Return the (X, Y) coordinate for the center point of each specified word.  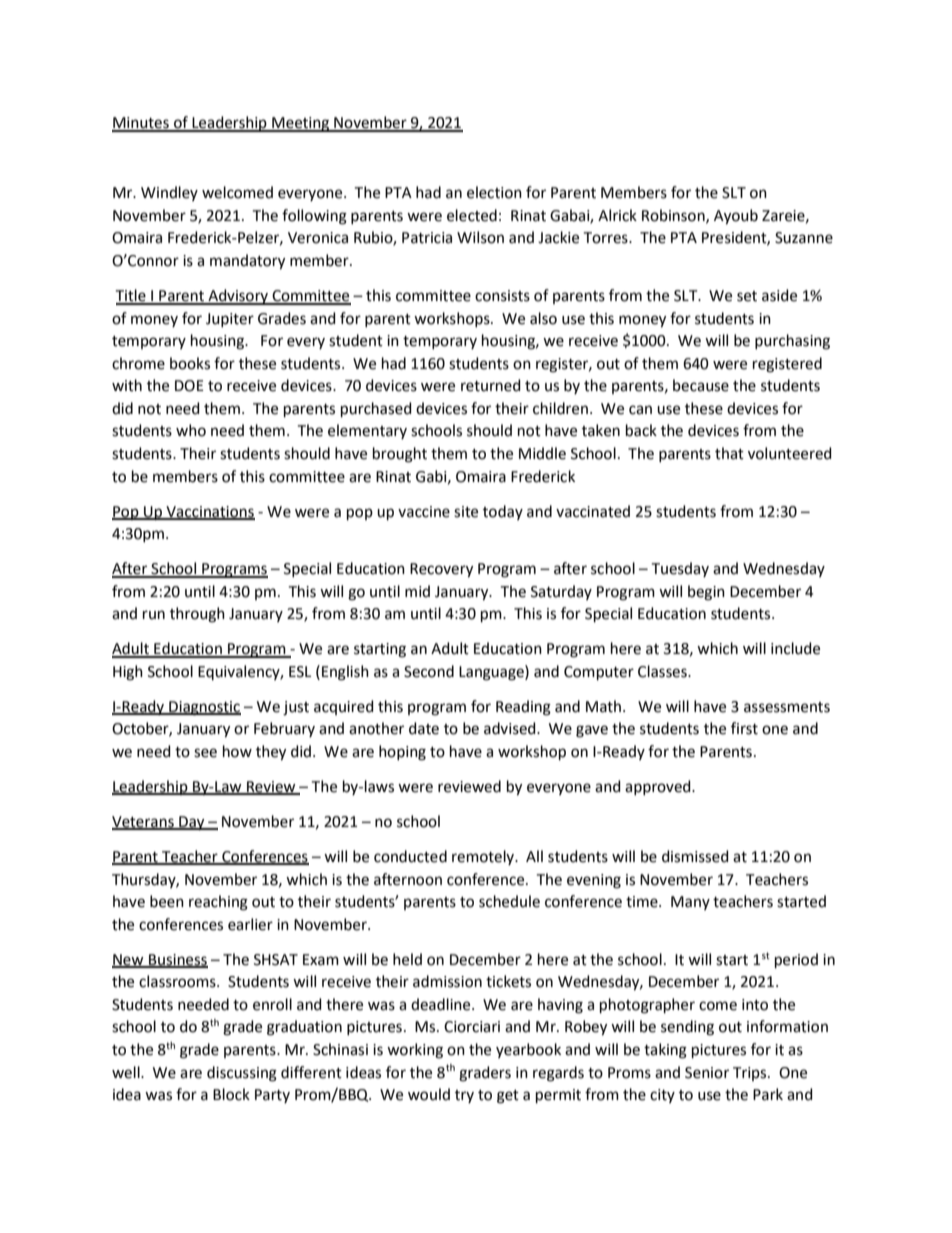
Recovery (441, 570)
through (197, 615)
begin (706, 593)
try (464, 1096)
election (494, 192)
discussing (242, 1074)
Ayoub (736, 217)
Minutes (141, 124)
